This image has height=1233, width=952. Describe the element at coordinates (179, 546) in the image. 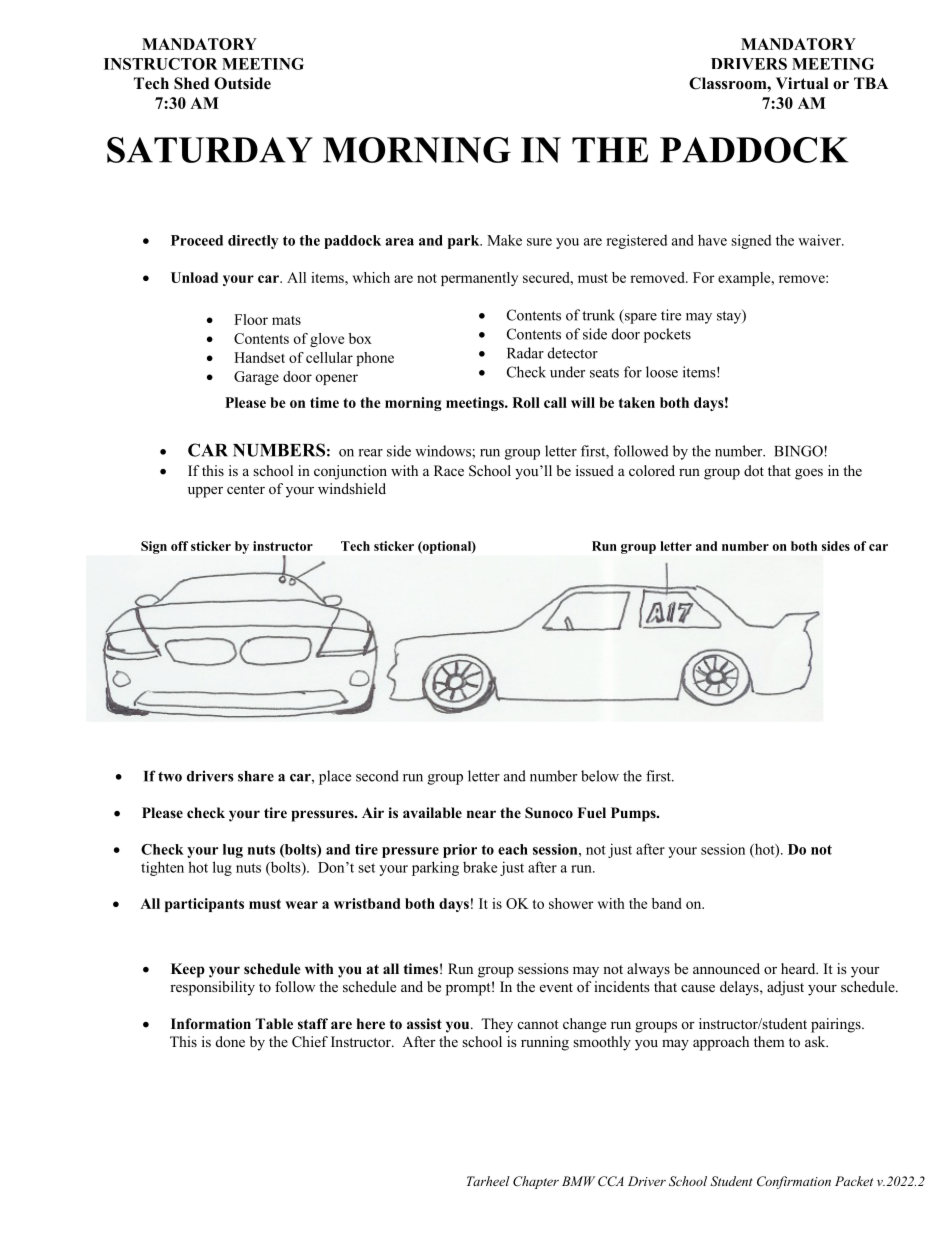

I see `off` at that location.
